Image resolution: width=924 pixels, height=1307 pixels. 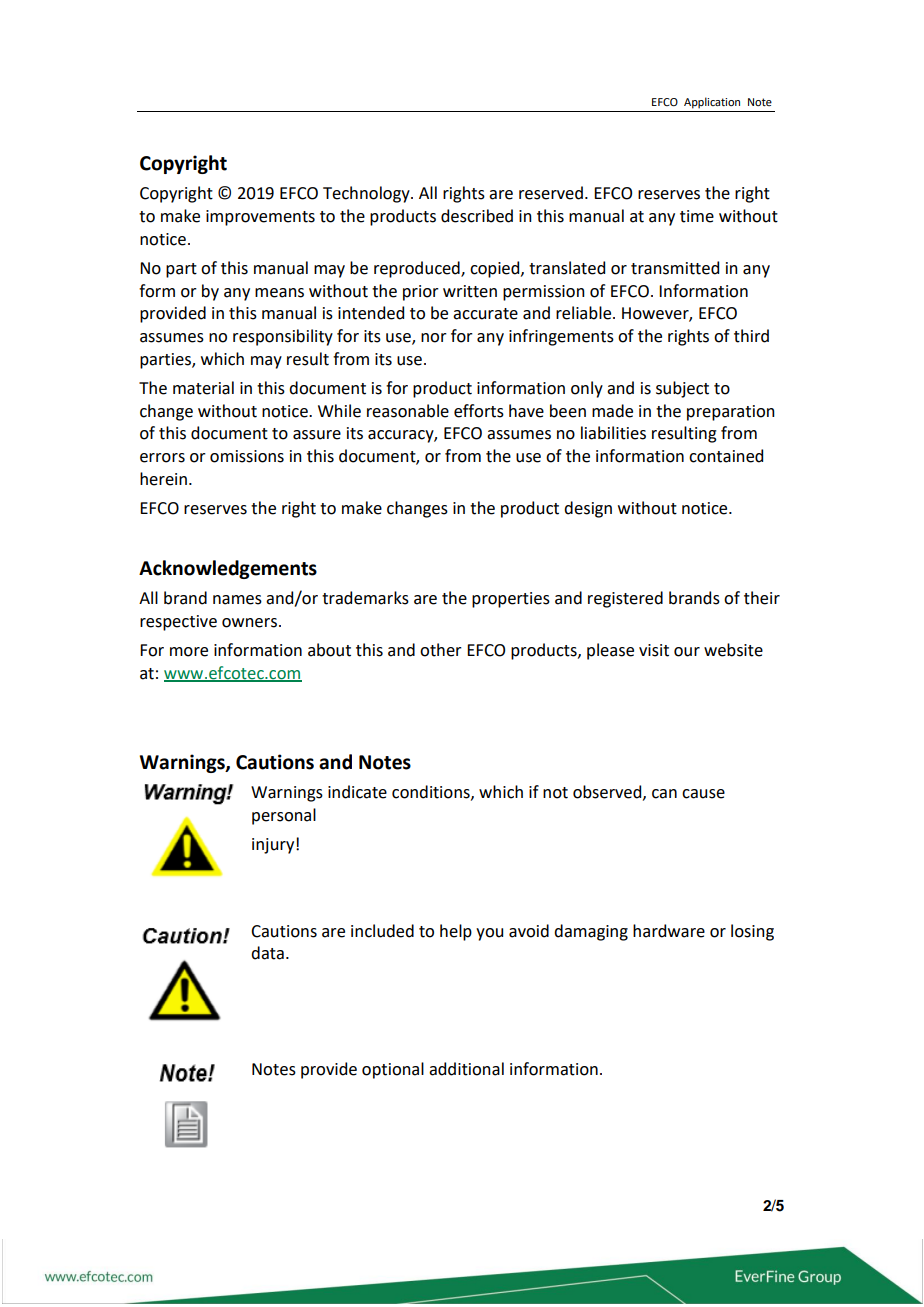 I want to click on additional, so click(x=466, y=1069).
